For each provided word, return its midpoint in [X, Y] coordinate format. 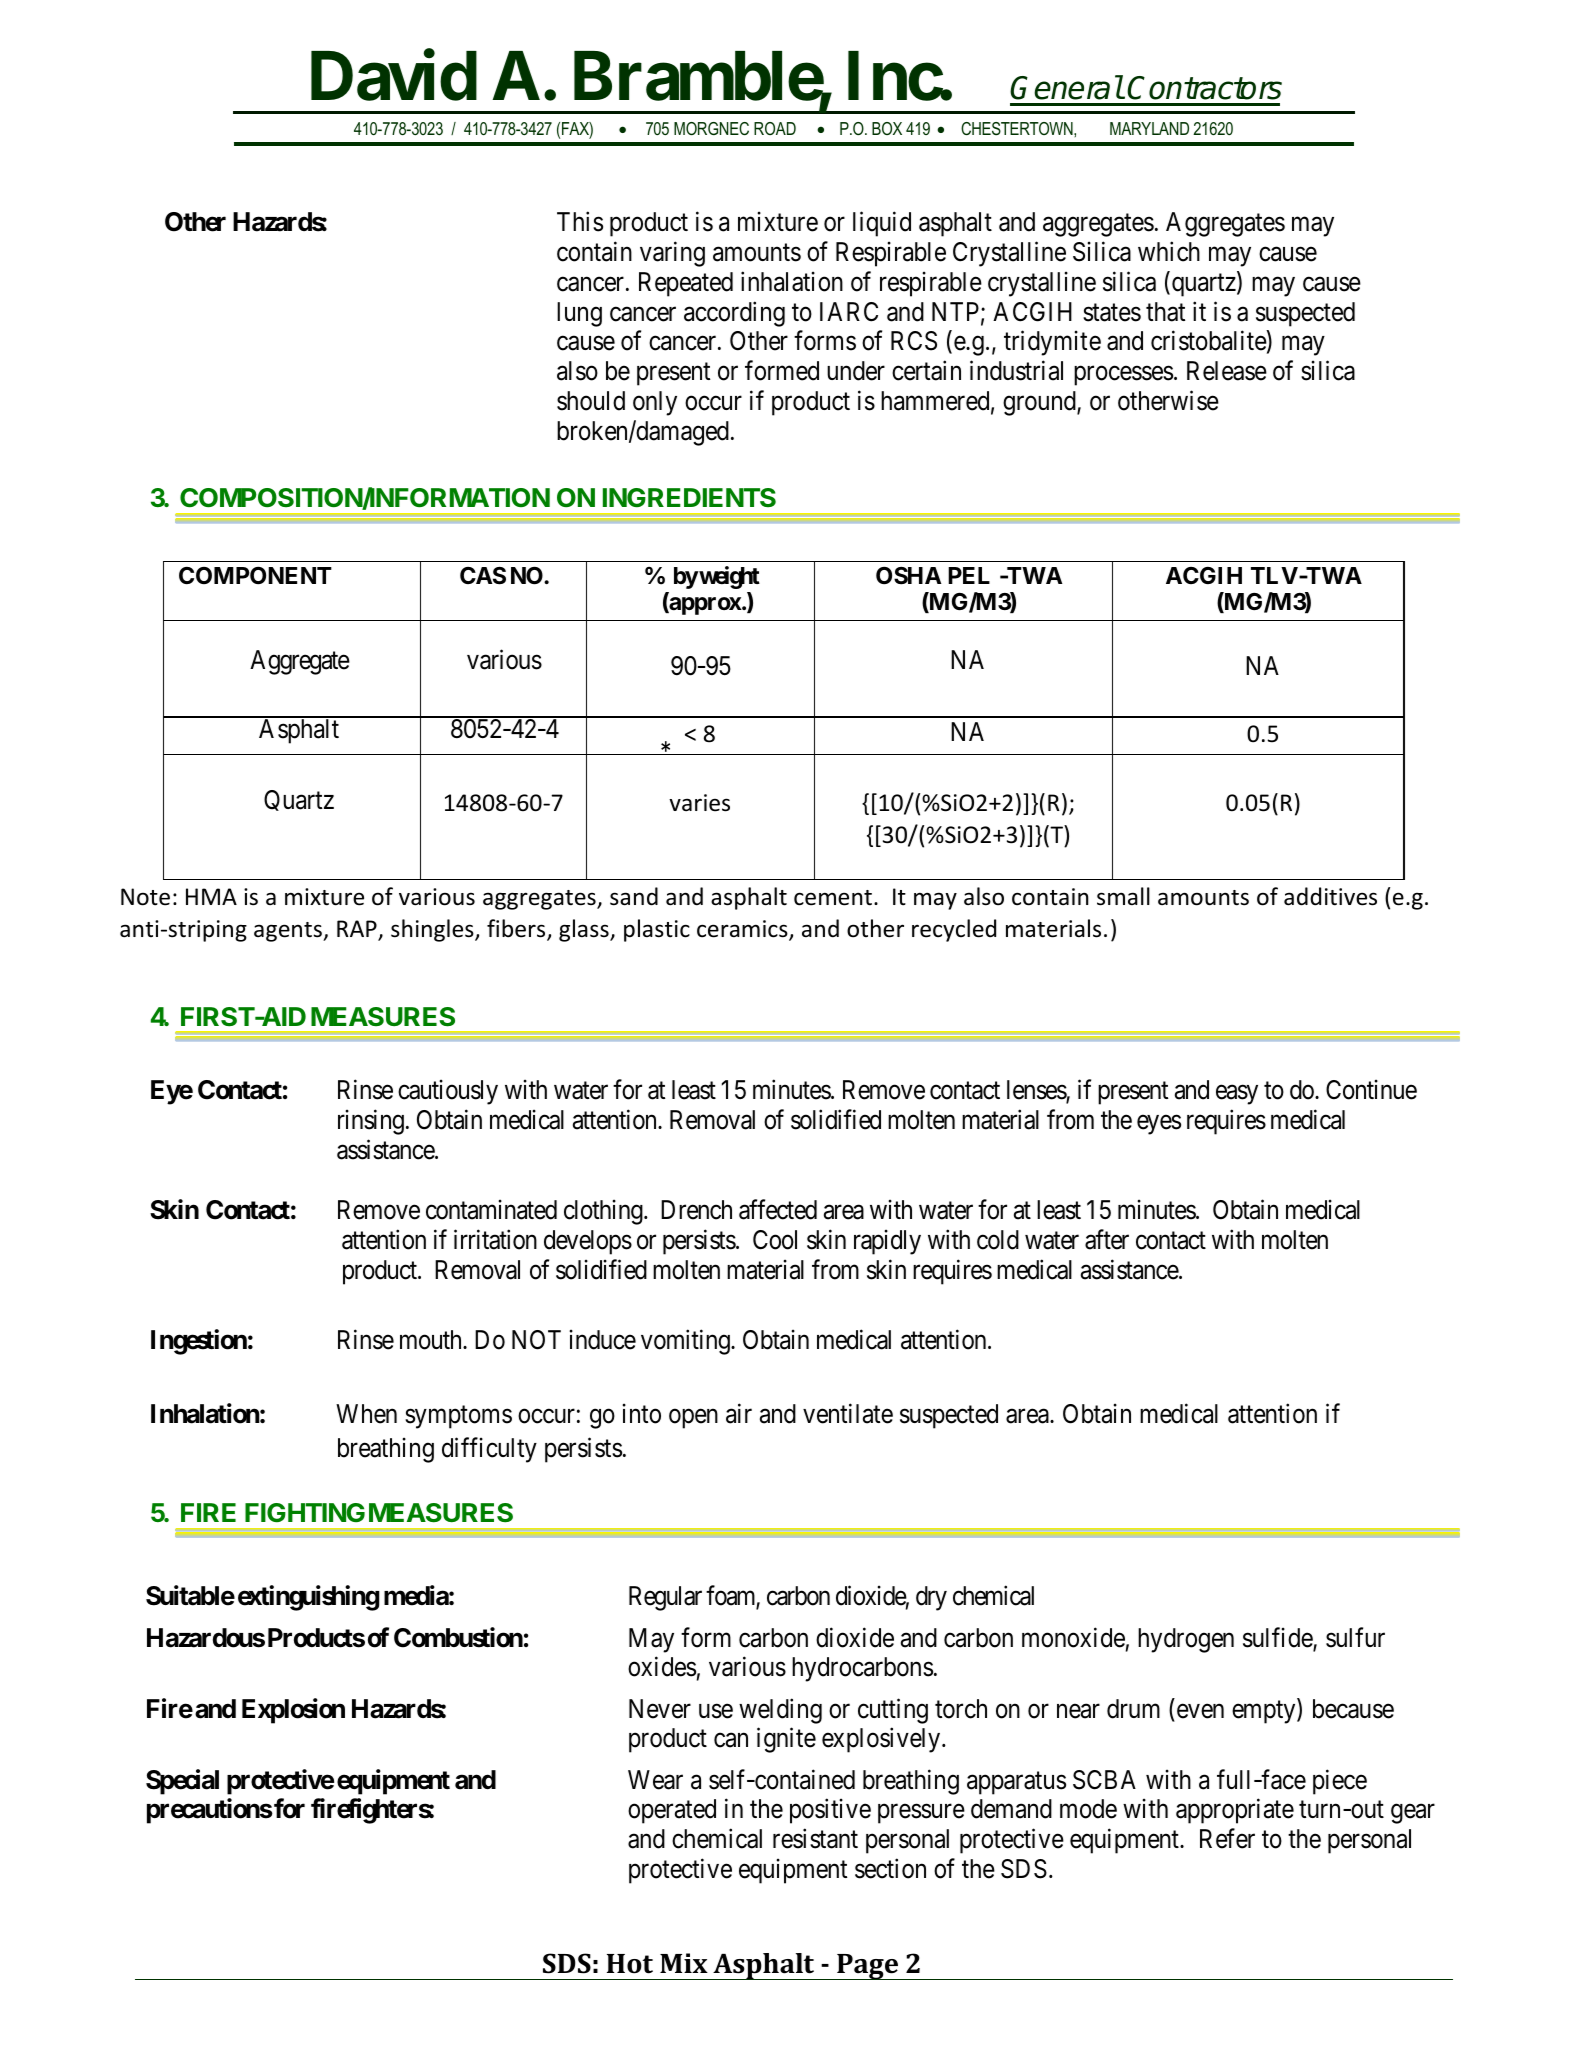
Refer [1227, 1839]
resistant [815, 1839]
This [580, 222]
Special [182, 1782]
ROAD [775, 128]
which [1169, 251]
